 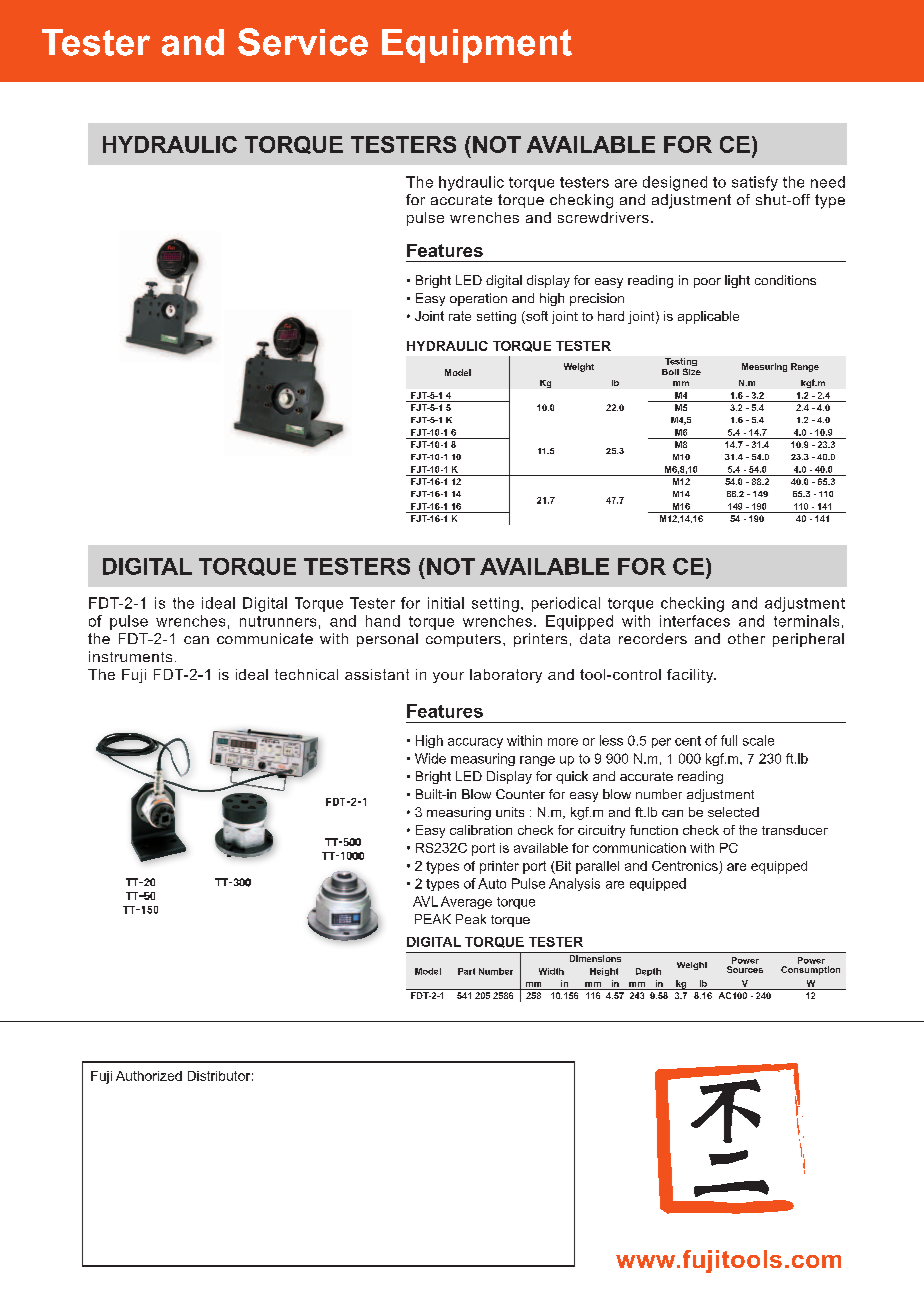 What do you see at coordinates (303, 42) in the document?
I see `Service` at bounding box center [303, 42].
